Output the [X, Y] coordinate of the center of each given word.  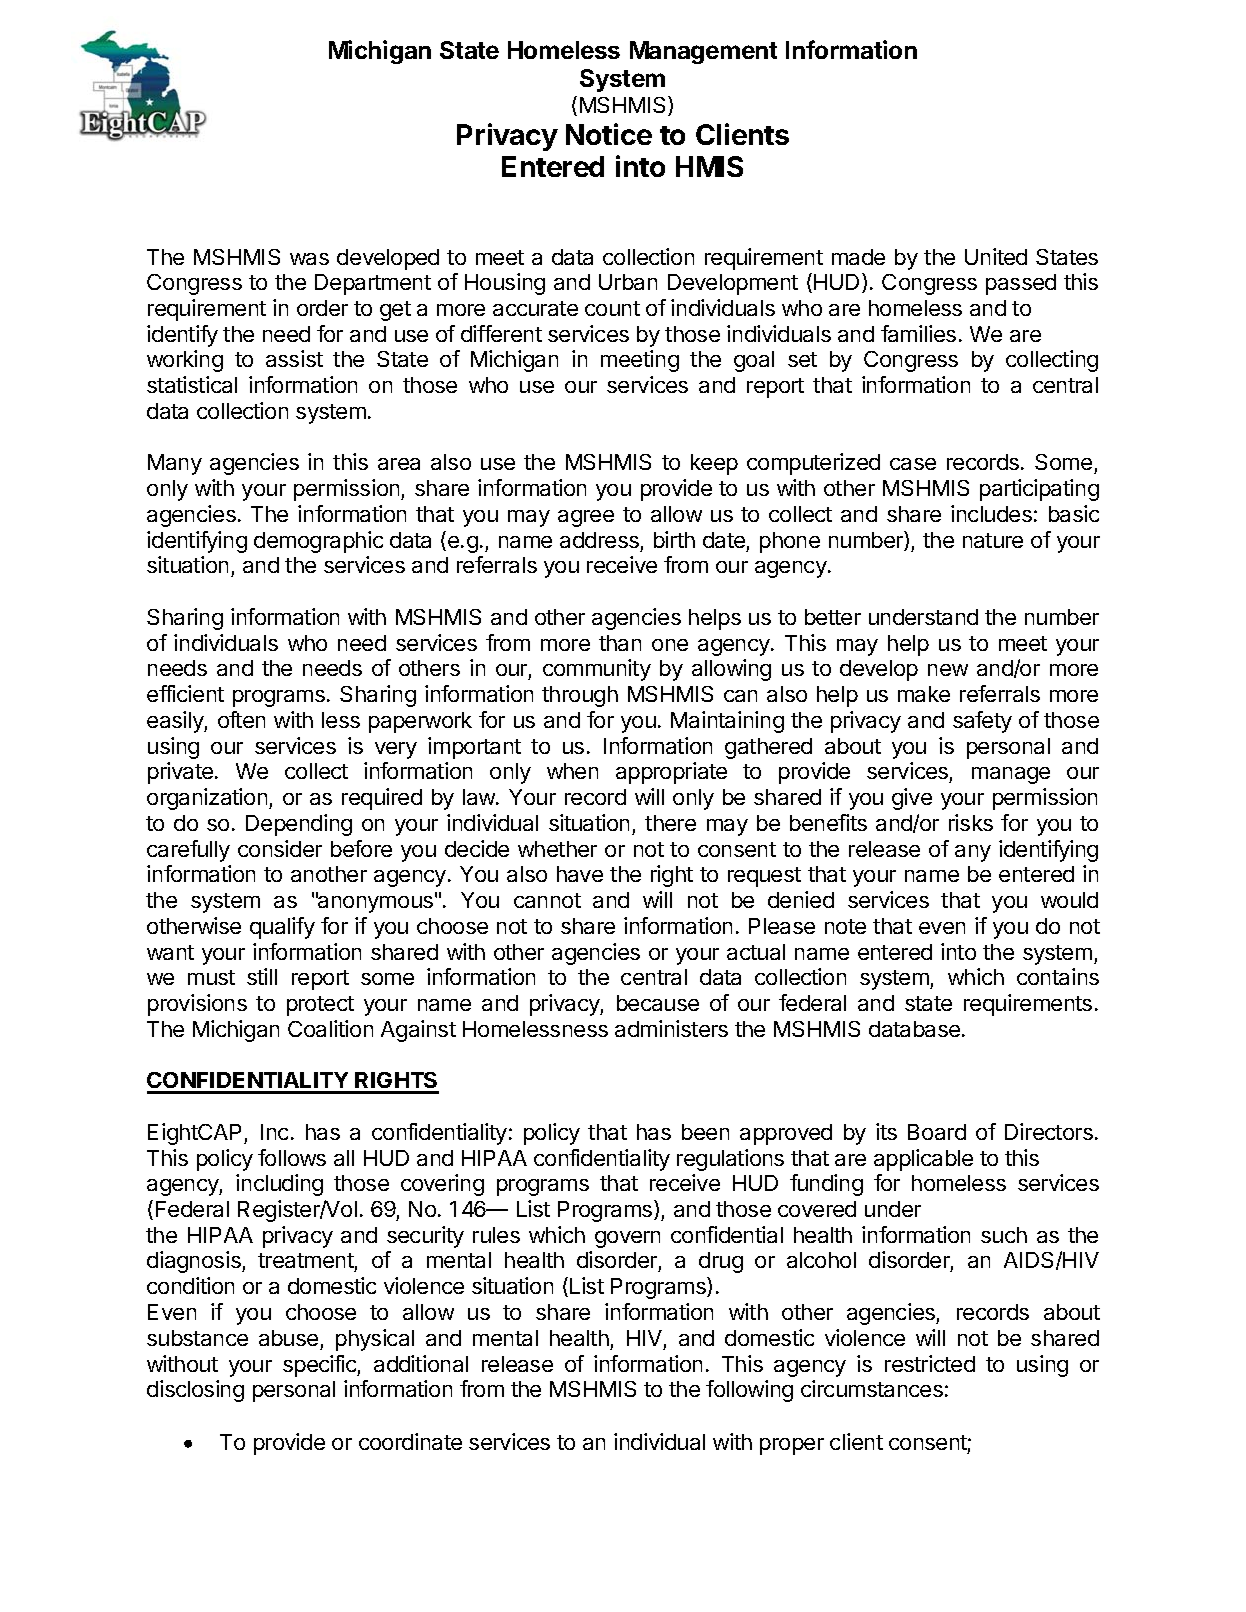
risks [971, 822]
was [309, 259]
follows [292, 1157]
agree [586, 518]
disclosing [195, 1391]
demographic [318, 542]
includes [991, 513]
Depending [299, 825]
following [749, 1391]
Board [937, 1132]
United [996, 256]
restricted [930, 1363]
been [705, 1132]
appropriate [671, 773]
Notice [609, 134]
